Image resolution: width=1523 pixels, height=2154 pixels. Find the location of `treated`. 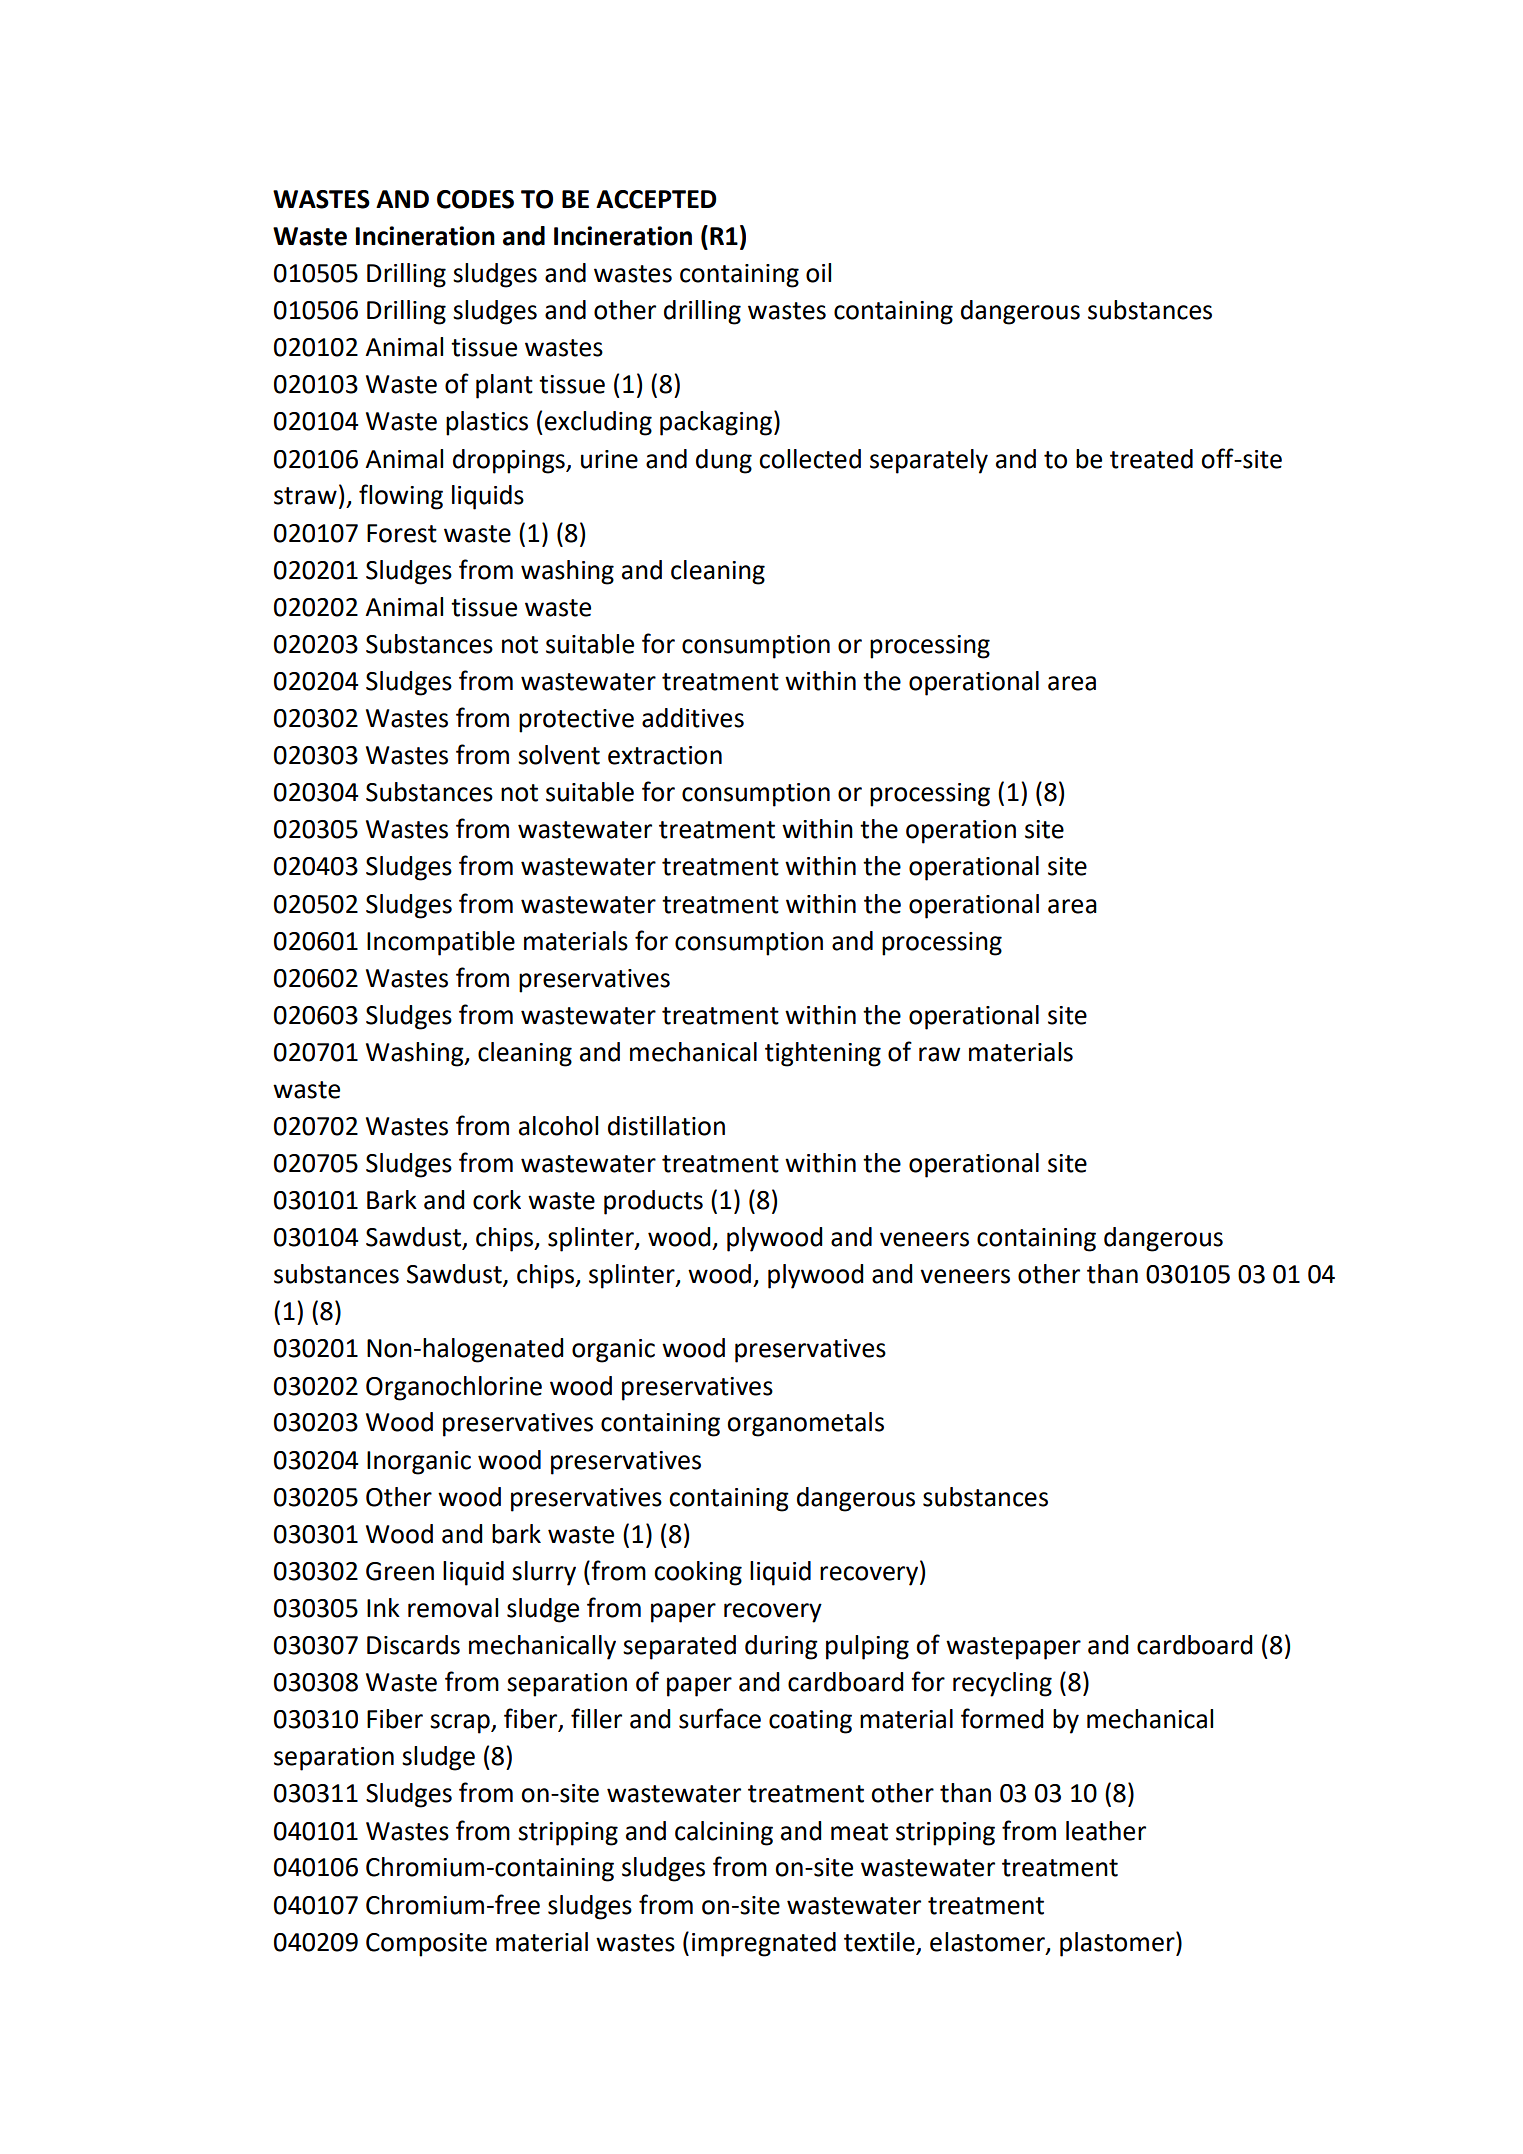

treated is located at coordinates (1151, 459).
